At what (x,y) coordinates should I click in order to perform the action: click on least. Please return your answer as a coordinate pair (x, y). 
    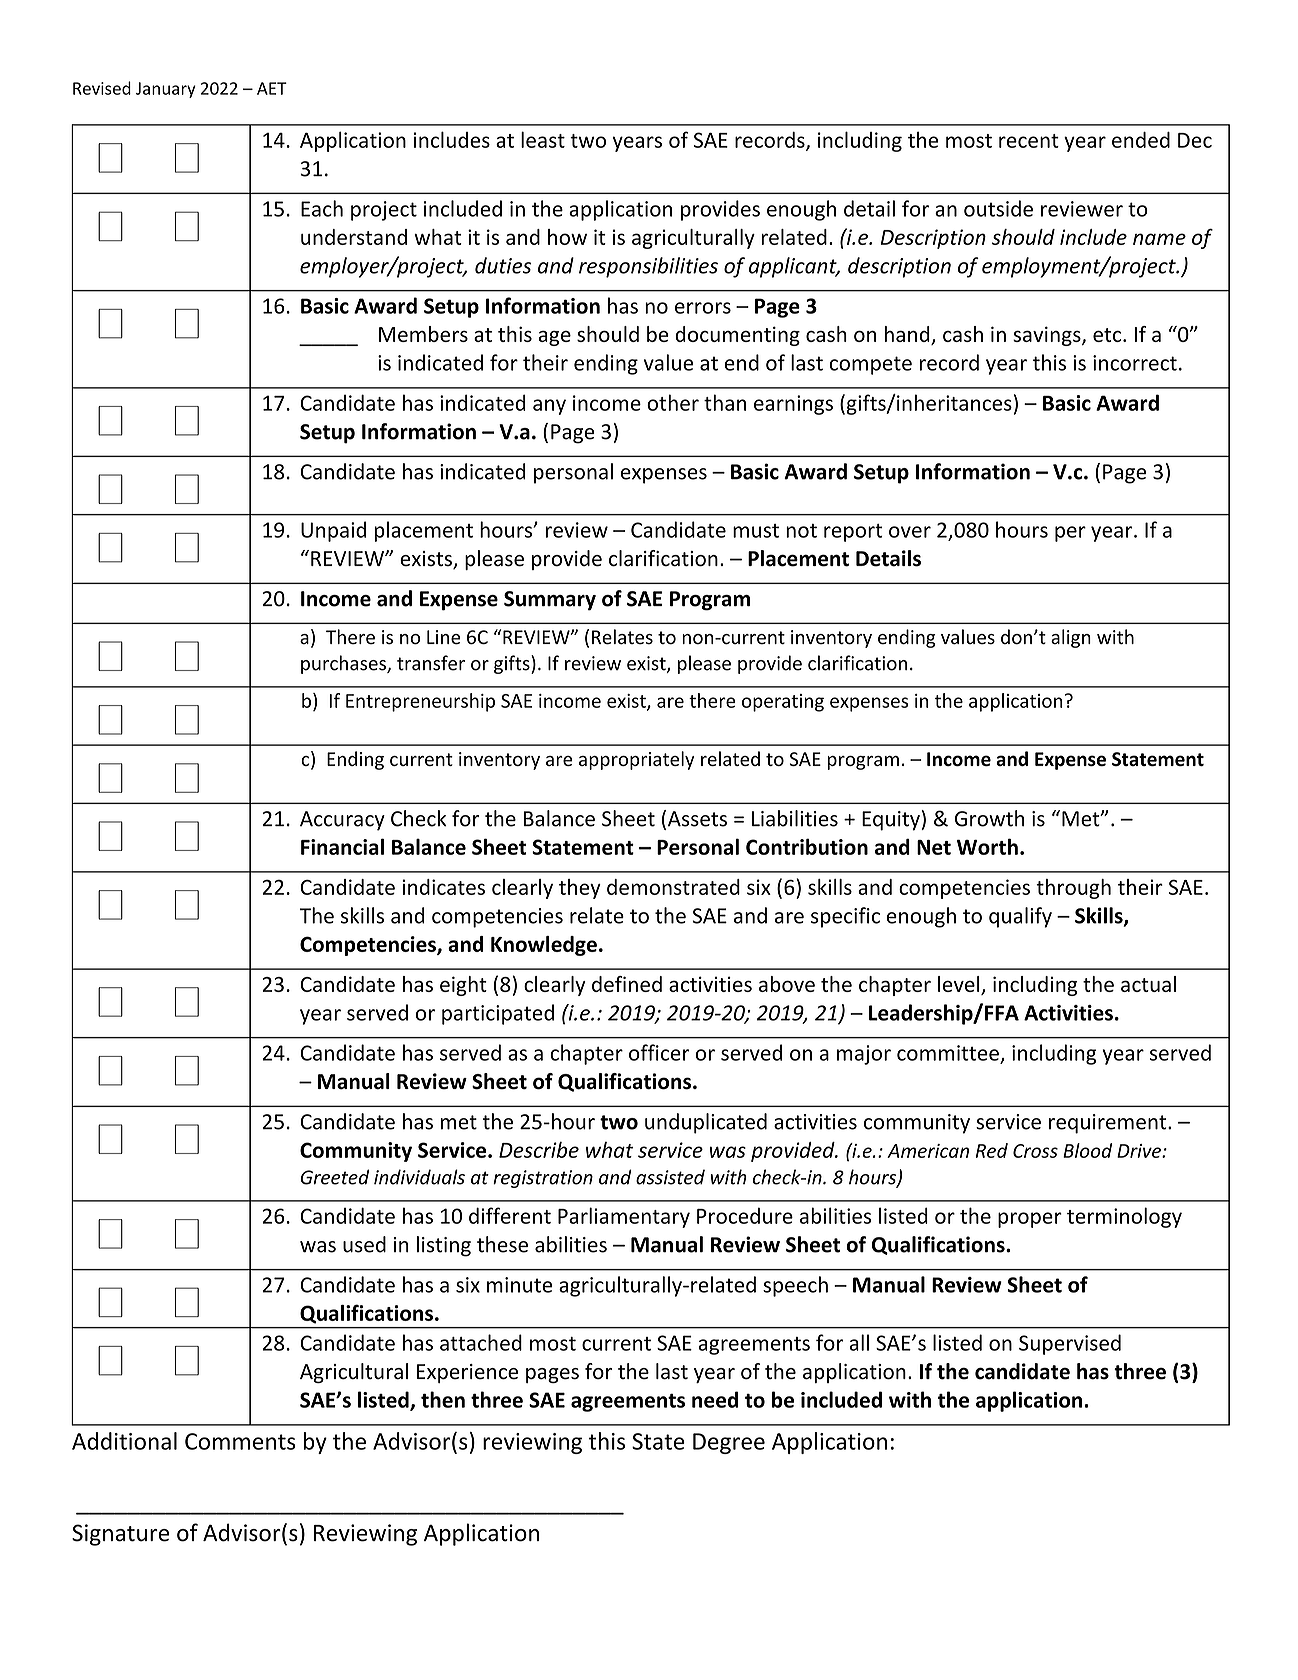
    Looking at the image, I should click on (543, 139).
